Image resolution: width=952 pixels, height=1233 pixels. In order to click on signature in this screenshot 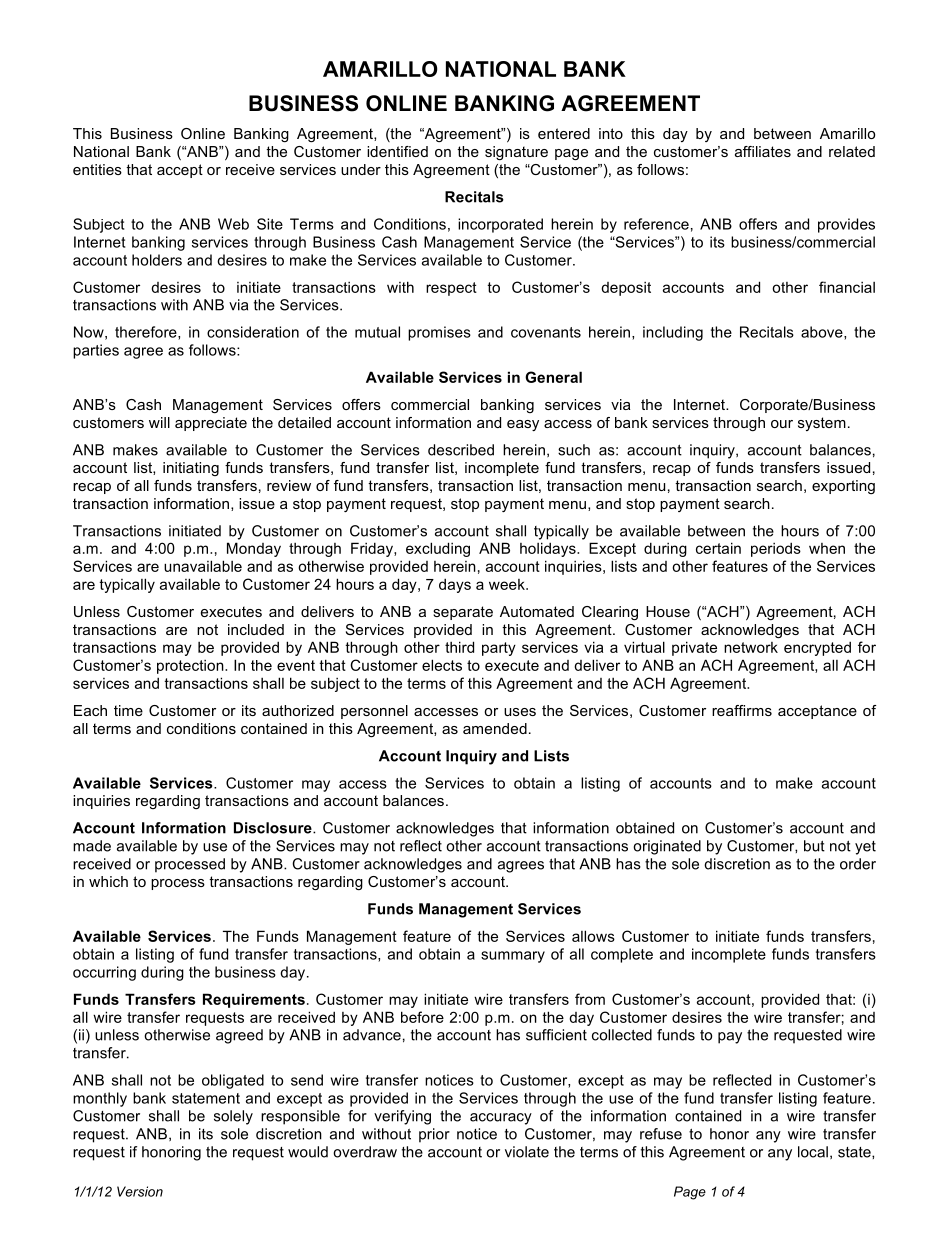, I will do `click(516, 153)`.
